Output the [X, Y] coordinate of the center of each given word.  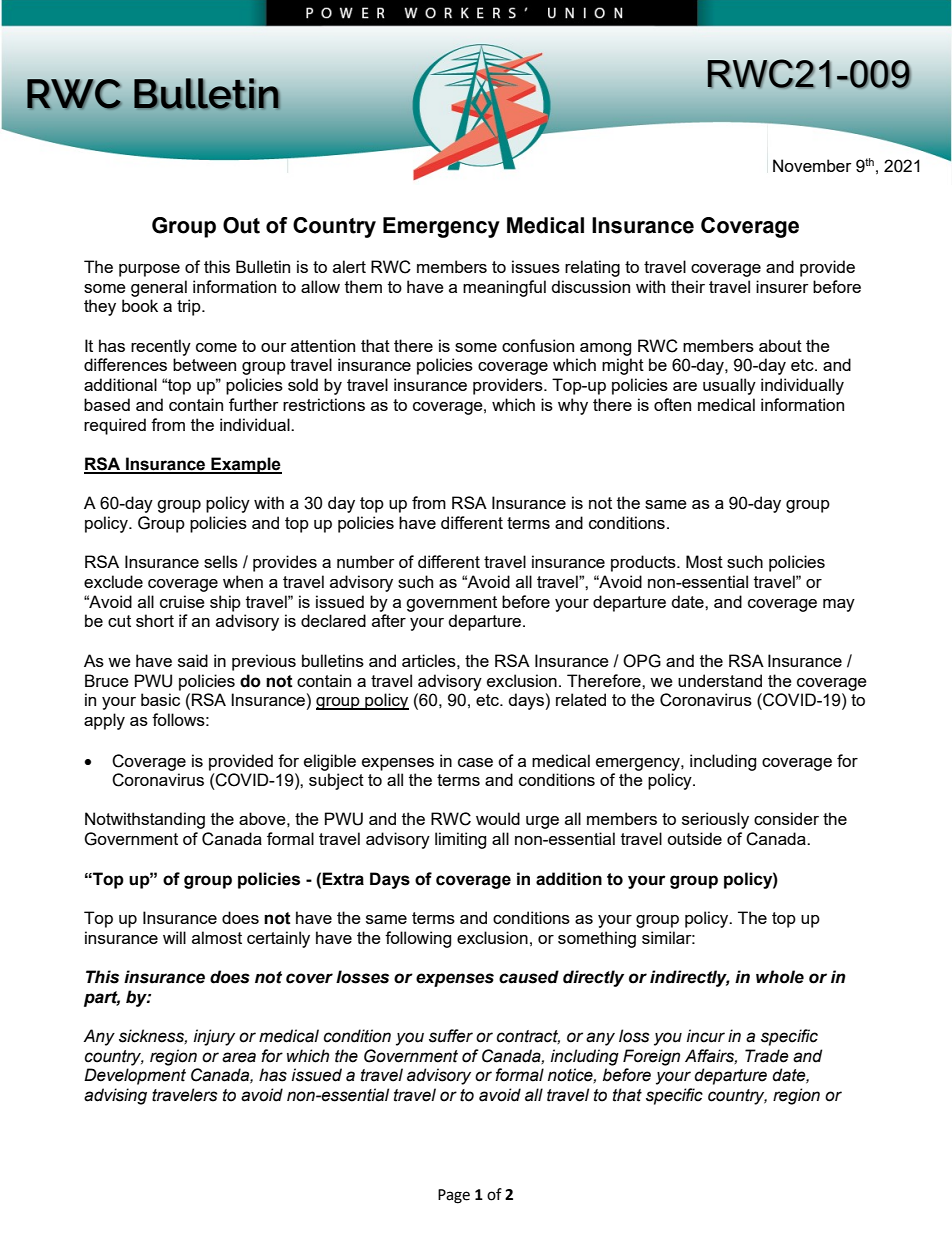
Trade [767, 1056]
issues [536, 266]
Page [454, 1196]
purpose [149, 270]
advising [115, 1096]
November [812, 165]
